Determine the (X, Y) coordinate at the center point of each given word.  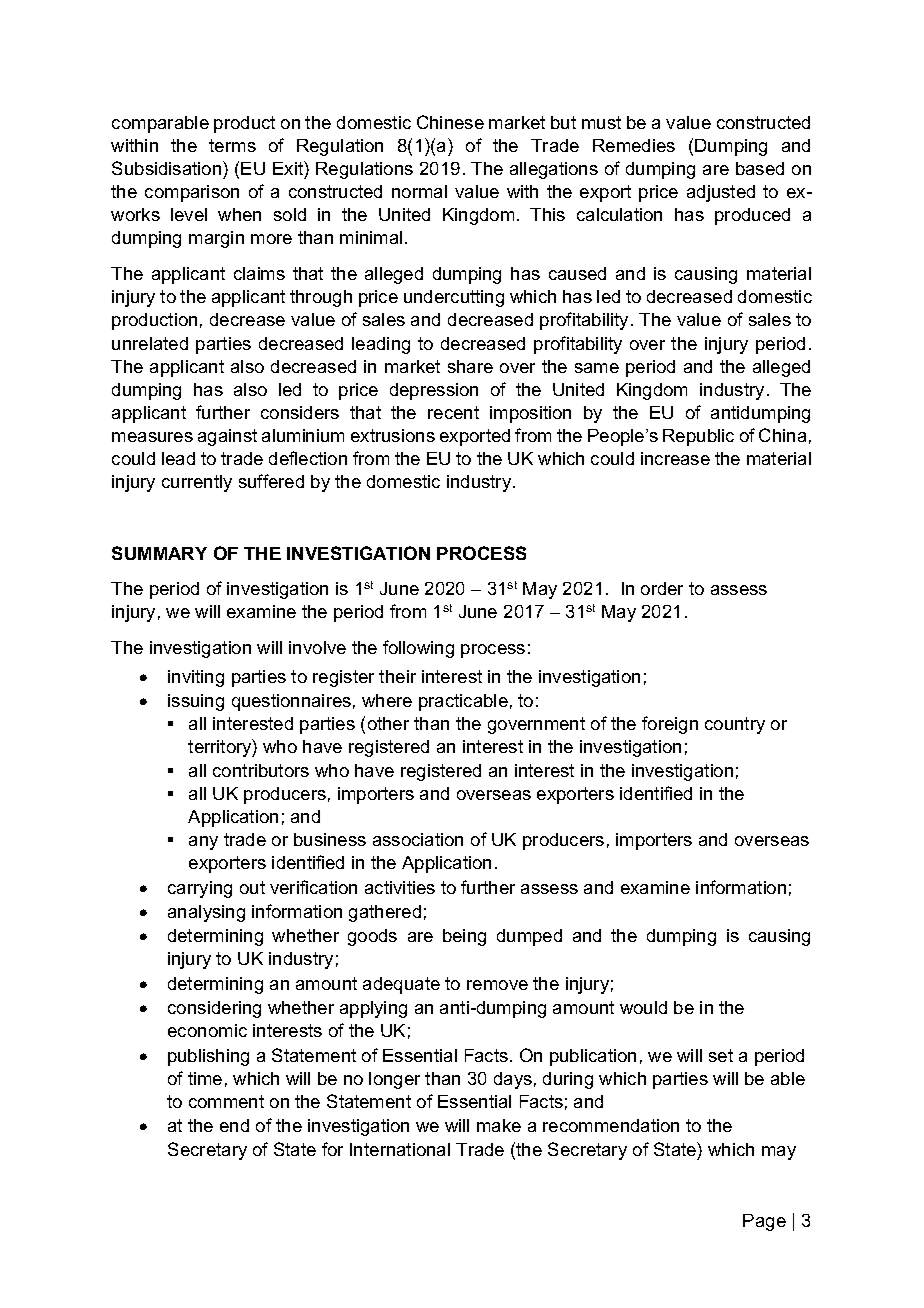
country (735, 725)
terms (232, 145)
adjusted (721, 193)
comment (226, 1101)
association (418, 839)
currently (197, 483)
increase (675, 458)
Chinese (450, 122)
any (203, 843)
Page (764, 1222)
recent (453, 412)
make (499, 1125)
